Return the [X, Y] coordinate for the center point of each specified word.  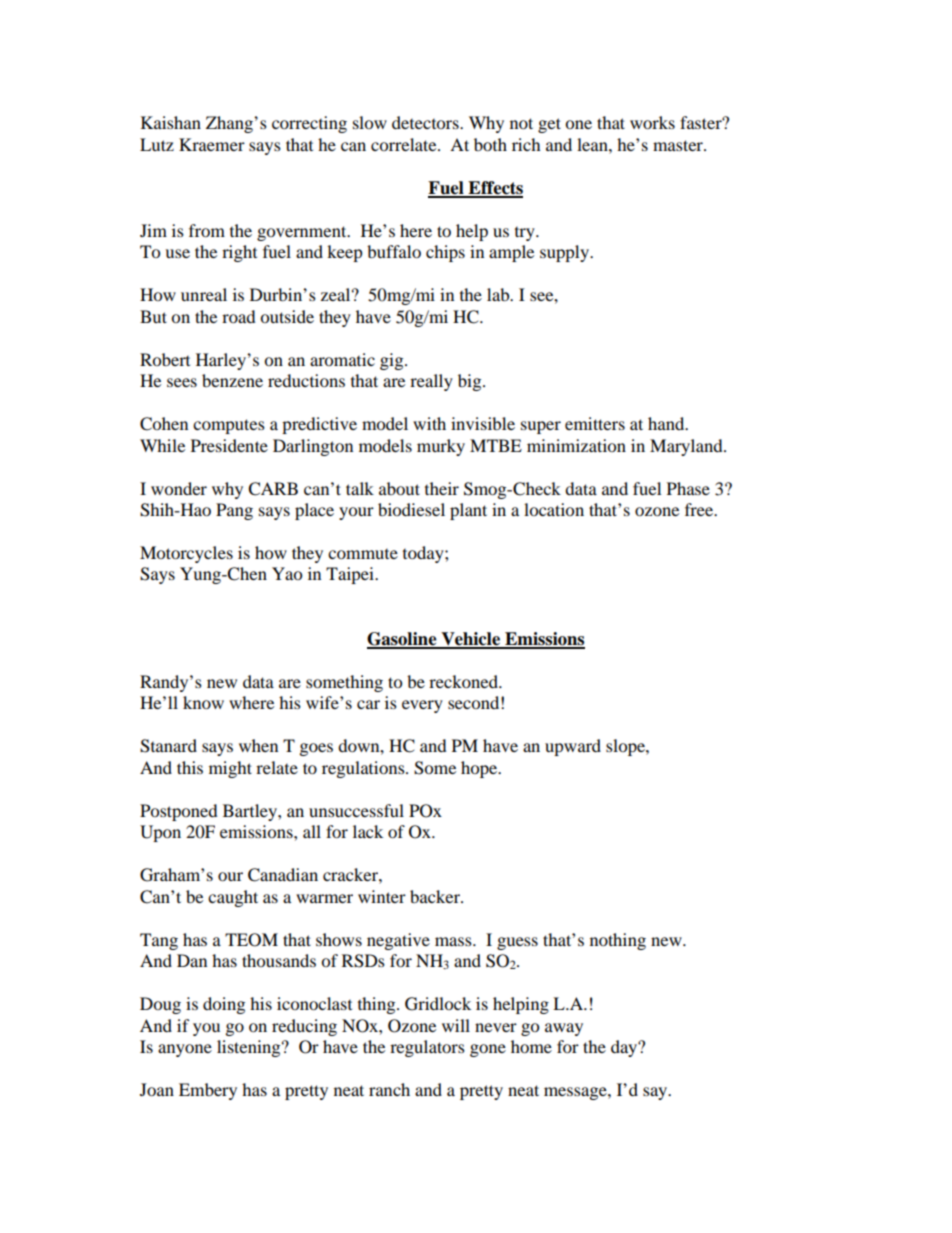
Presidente [229, 445]
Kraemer [212, 144]
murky [441, 447]
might [230, 769]
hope [480, 769]
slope [626, 747]
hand [667, 423]
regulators [427, 1048]
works [652, 122]
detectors [426, 122]
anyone [185, 1050]
